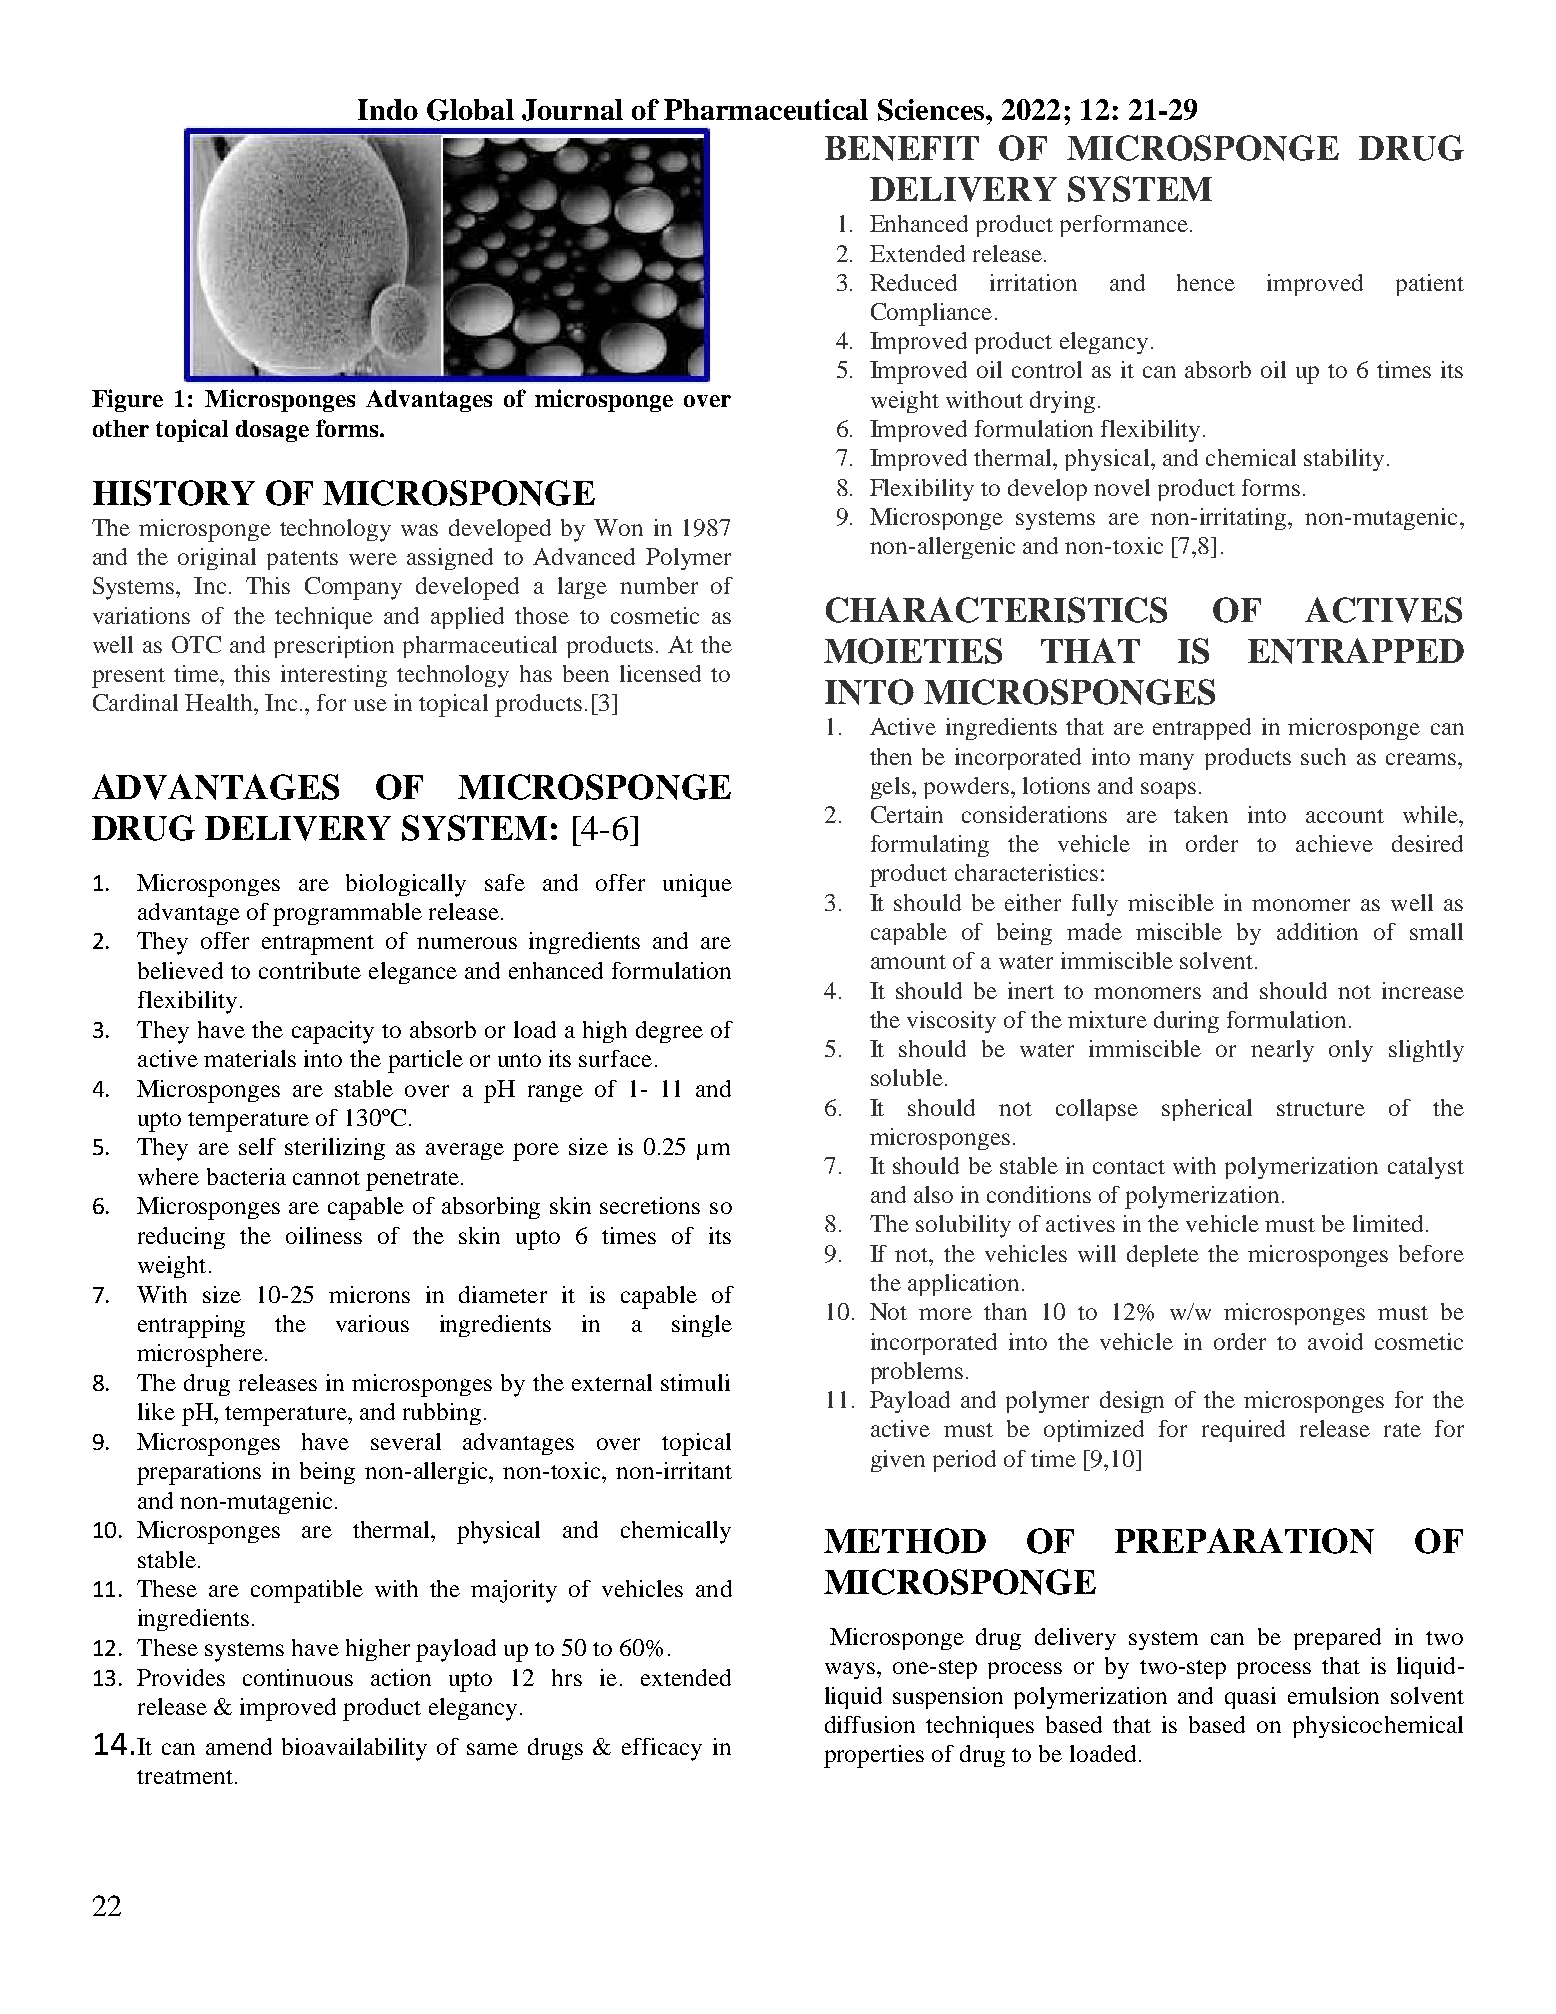 The image size is (1556, 2014). Describe the element at coordinates (660, 673) in the image. I see `licensed` at that location.
